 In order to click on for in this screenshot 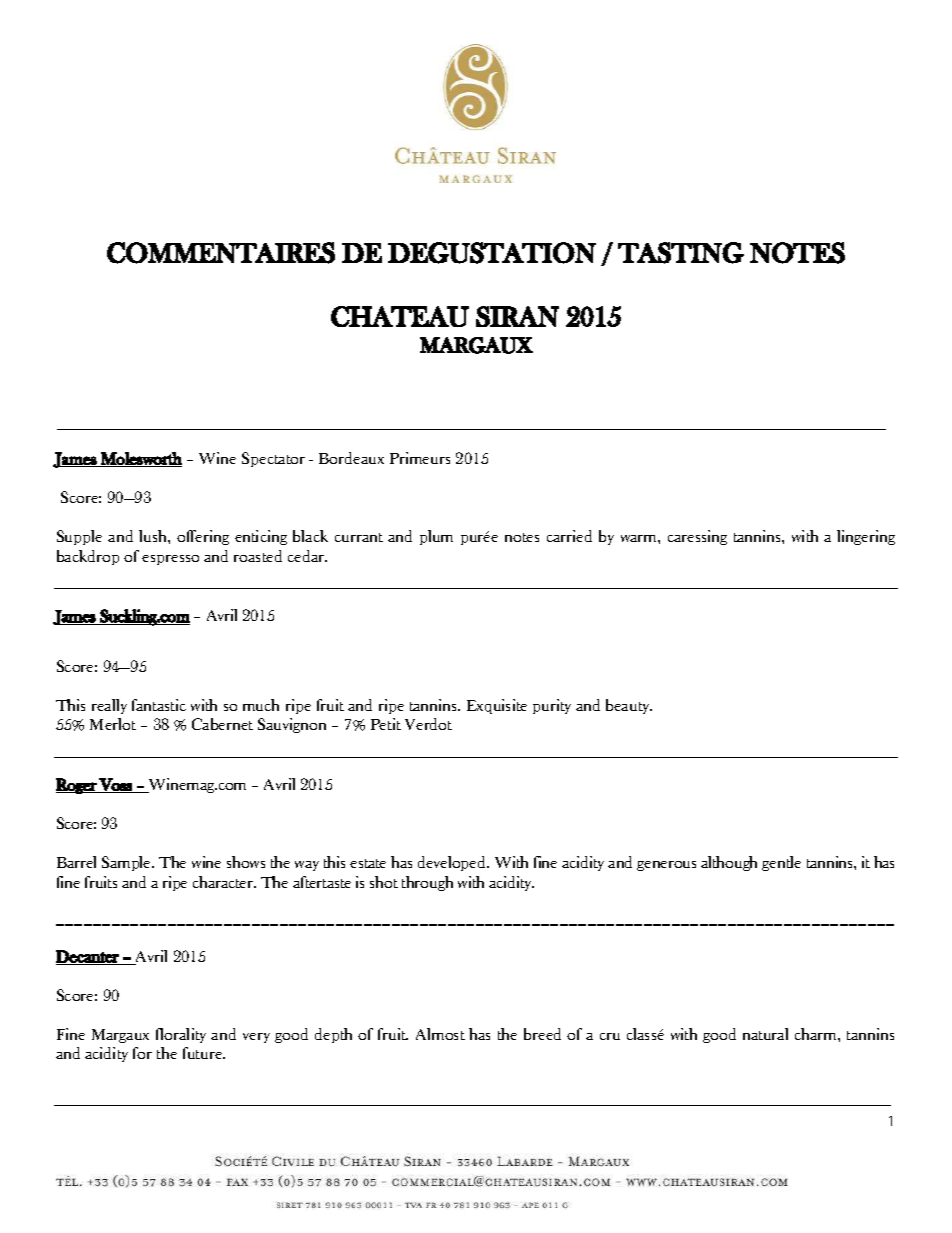, I will do `click(142, 1053)`.
